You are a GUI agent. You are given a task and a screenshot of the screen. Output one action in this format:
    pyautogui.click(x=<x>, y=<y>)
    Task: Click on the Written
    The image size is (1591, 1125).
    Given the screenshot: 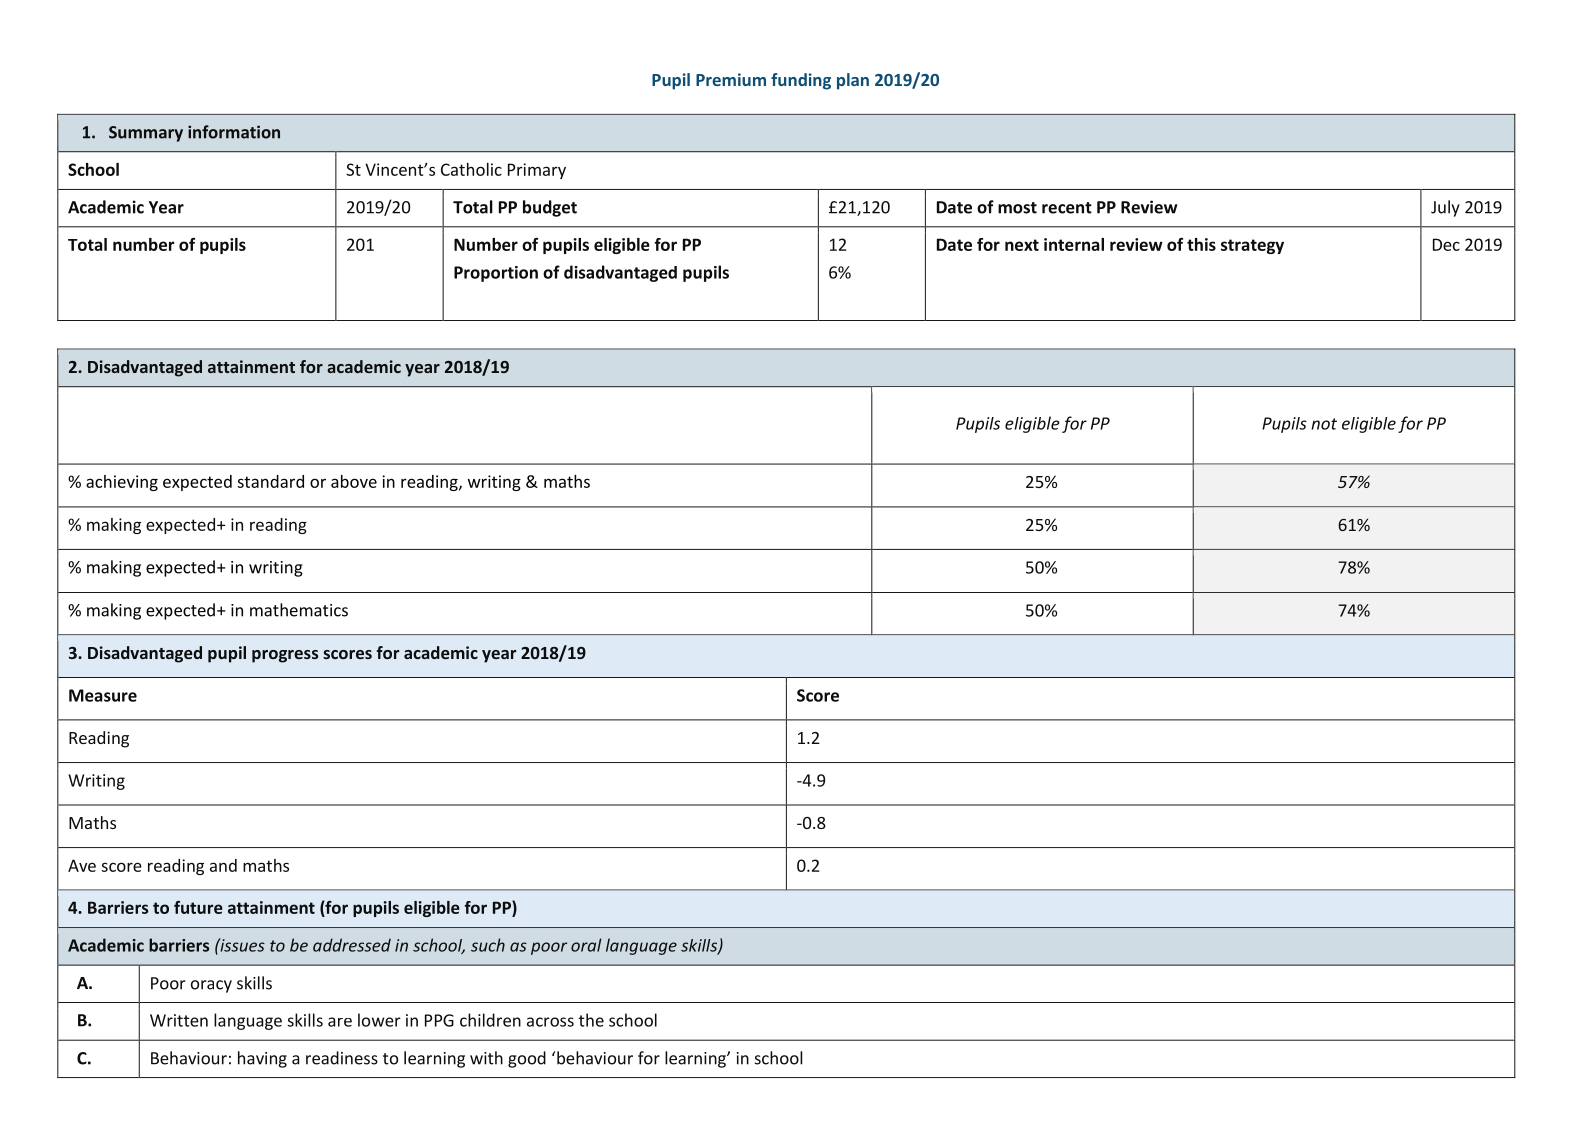 What is the action you would take?
    pyautogui.click(x=179, y=1020)
